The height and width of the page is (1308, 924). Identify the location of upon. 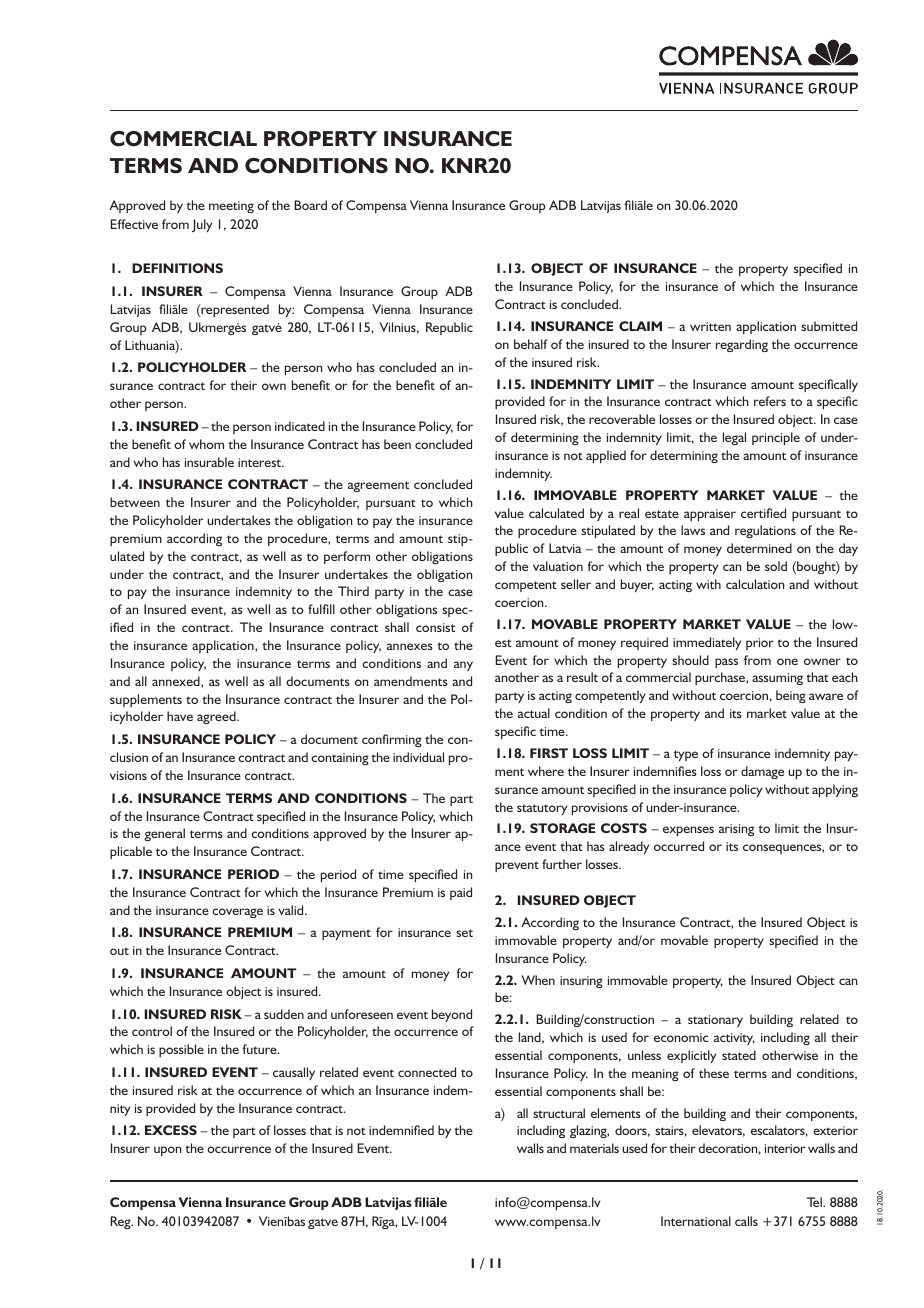
(167, 1151).
